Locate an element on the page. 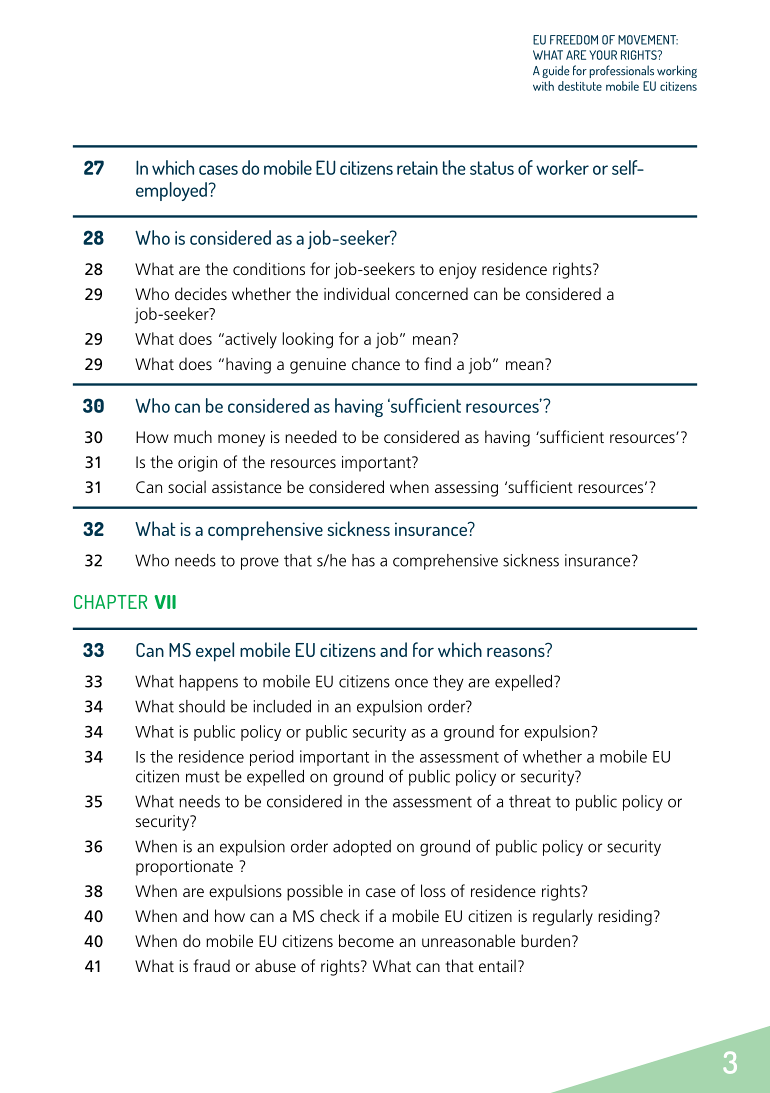 The image size is (770, 1093). conditions is located at coordinates (269, 268).
